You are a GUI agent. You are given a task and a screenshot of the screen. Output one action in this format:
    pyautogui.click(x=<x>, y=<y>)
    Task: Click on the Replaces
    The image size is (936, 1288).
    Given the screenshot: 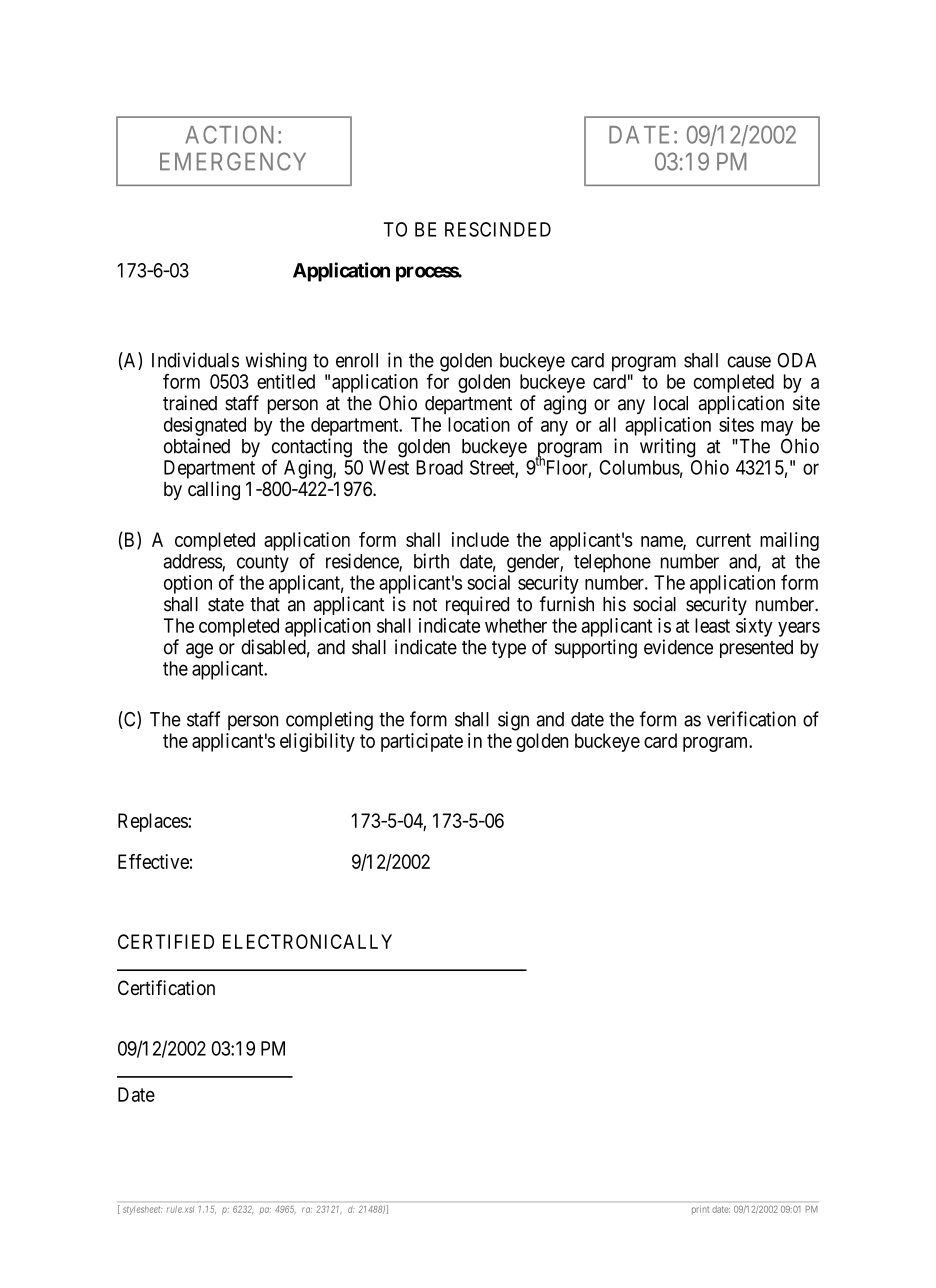 What is the action you would take?
    pyautogui.click(x=153, y=822)
